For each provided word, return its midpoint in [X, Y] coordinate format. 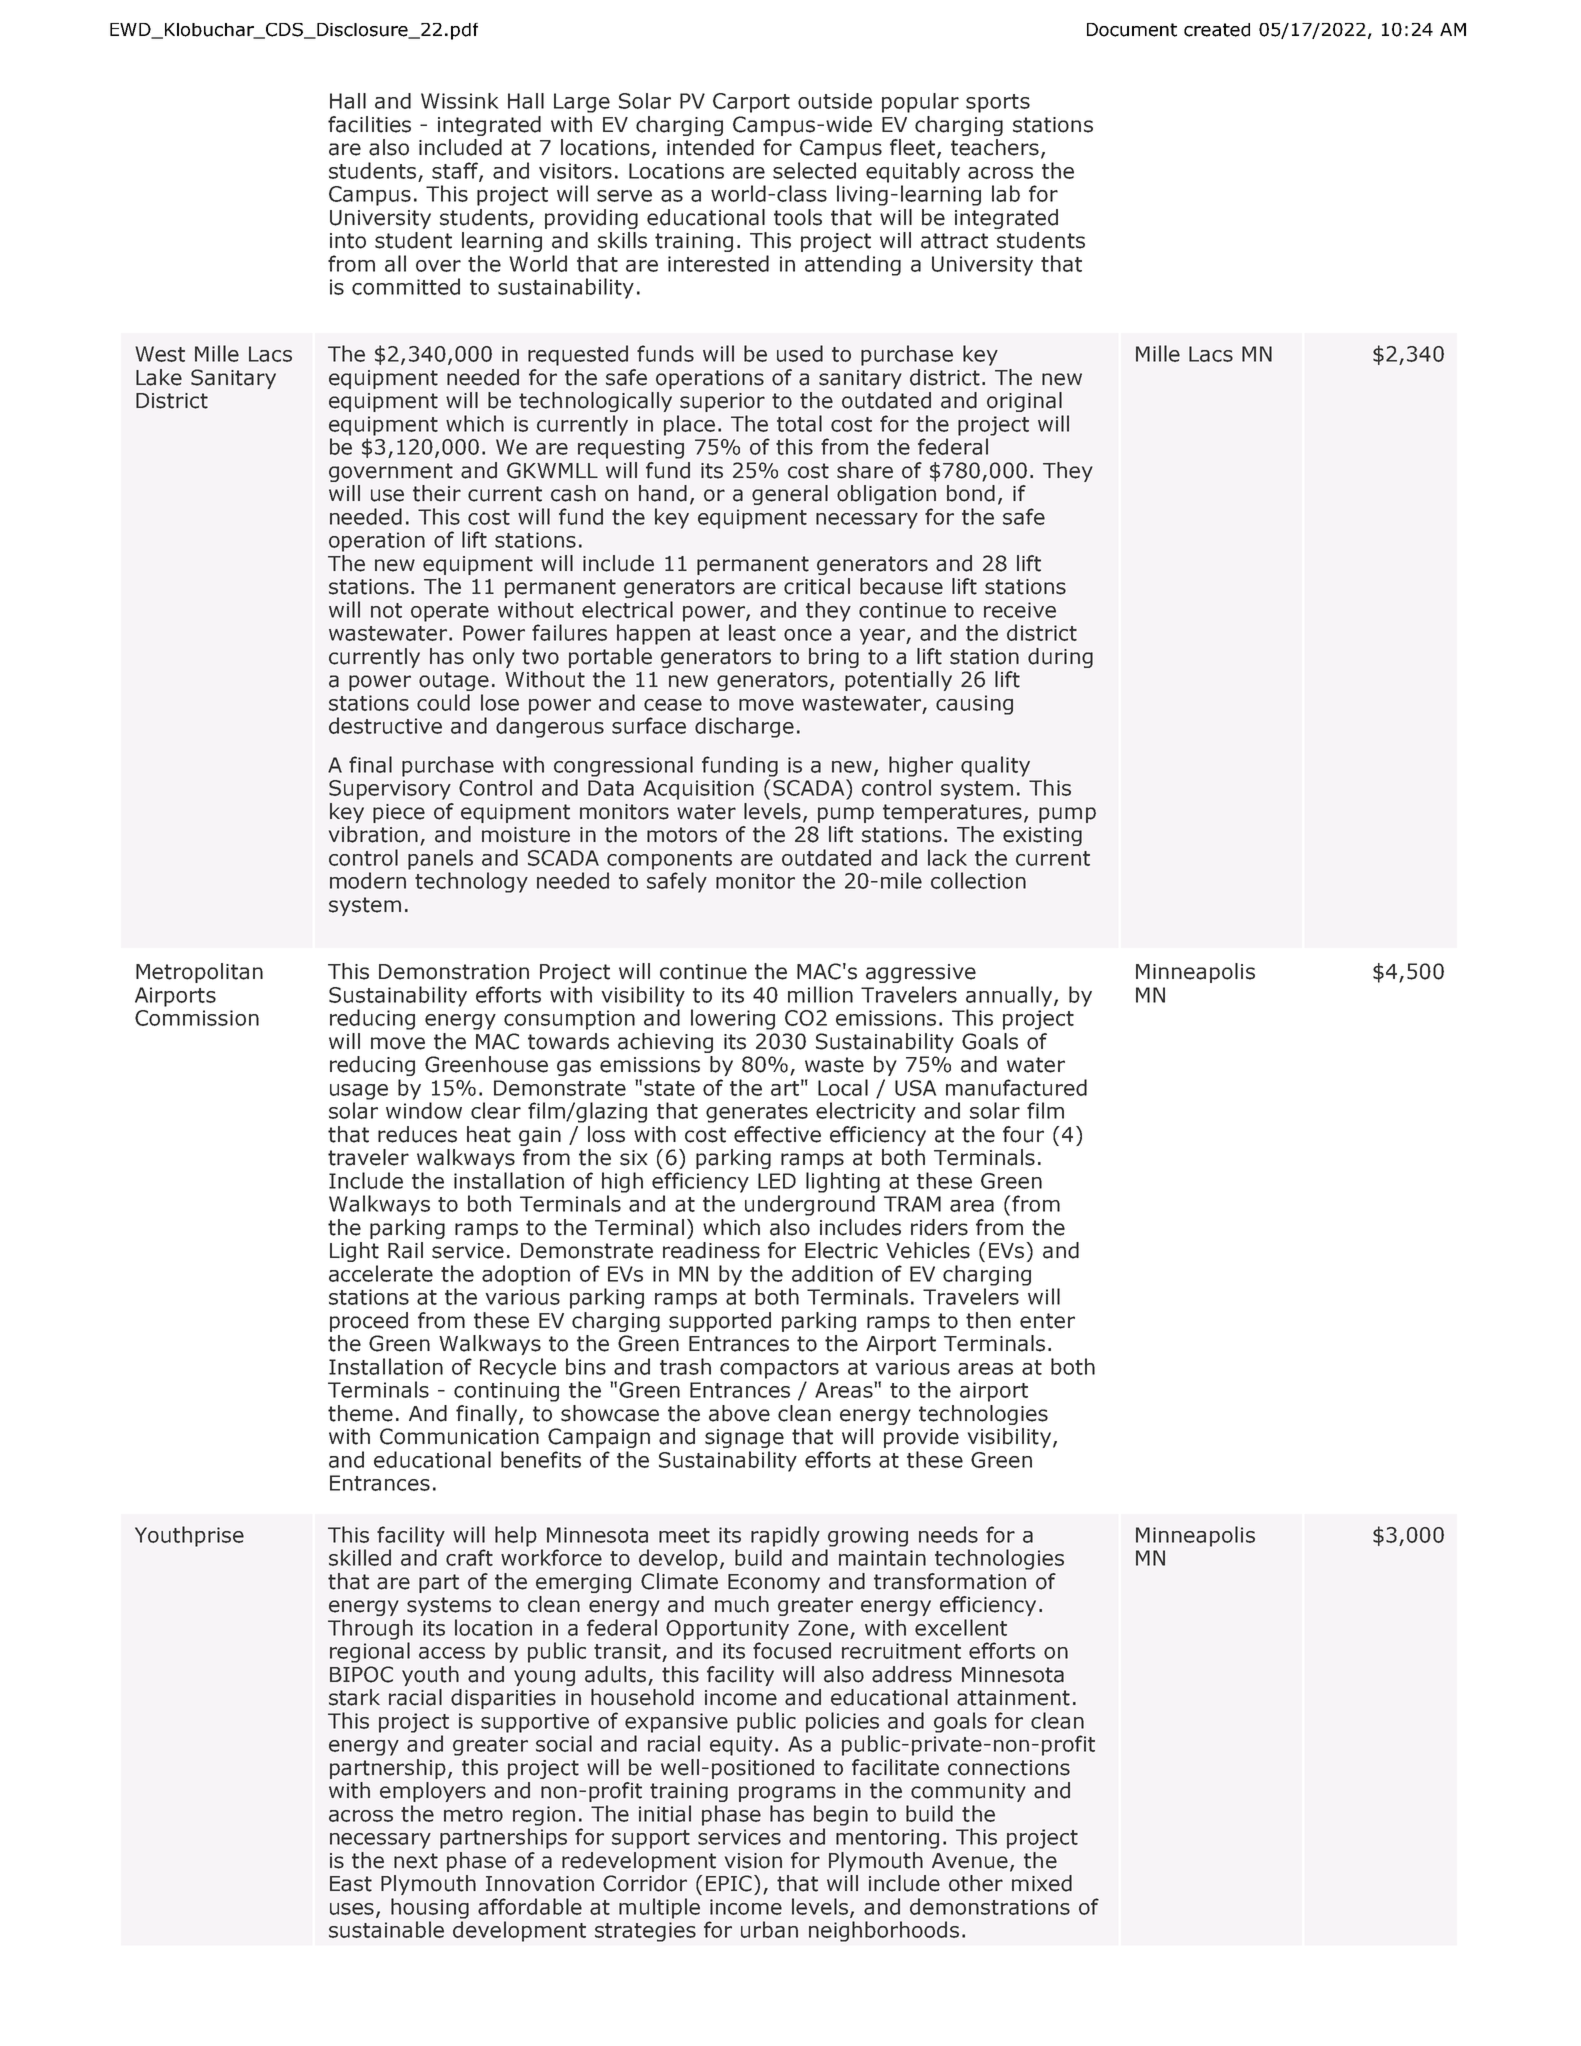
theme [360, 1413]
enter [1047, 1321]
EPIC [730, 1883]
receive [1020, 610]
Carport [751, 103]
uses [353, 1910]
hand [663, 493]
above [739, 1413]
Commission [197, 1018]
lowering [733, 1019]
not [386, 610]
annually [1009, 996]
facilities [369, 124]
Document [1132, 30]
